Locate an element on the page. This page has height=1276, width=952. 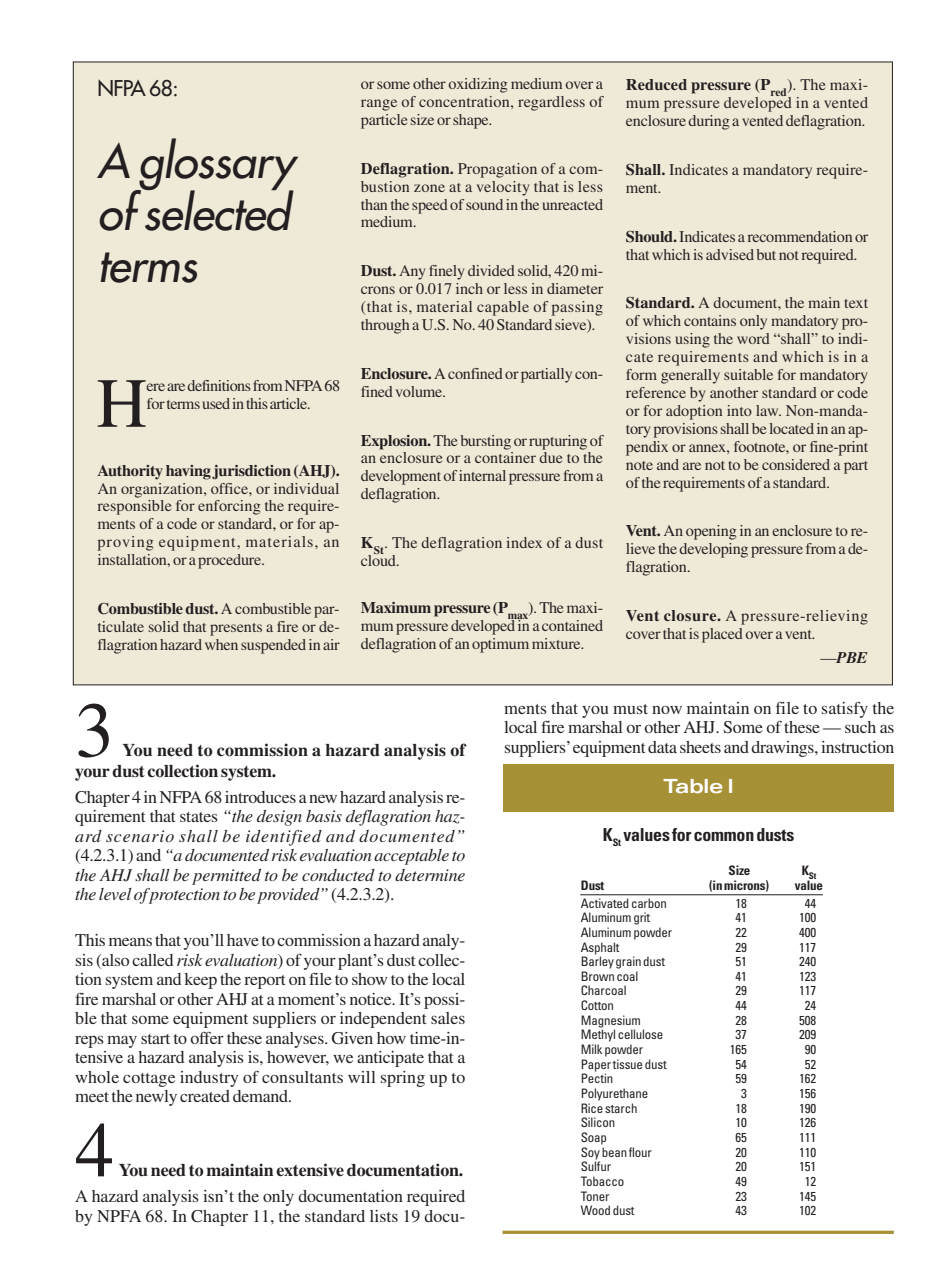
range is located at coordinates (379, 105).
